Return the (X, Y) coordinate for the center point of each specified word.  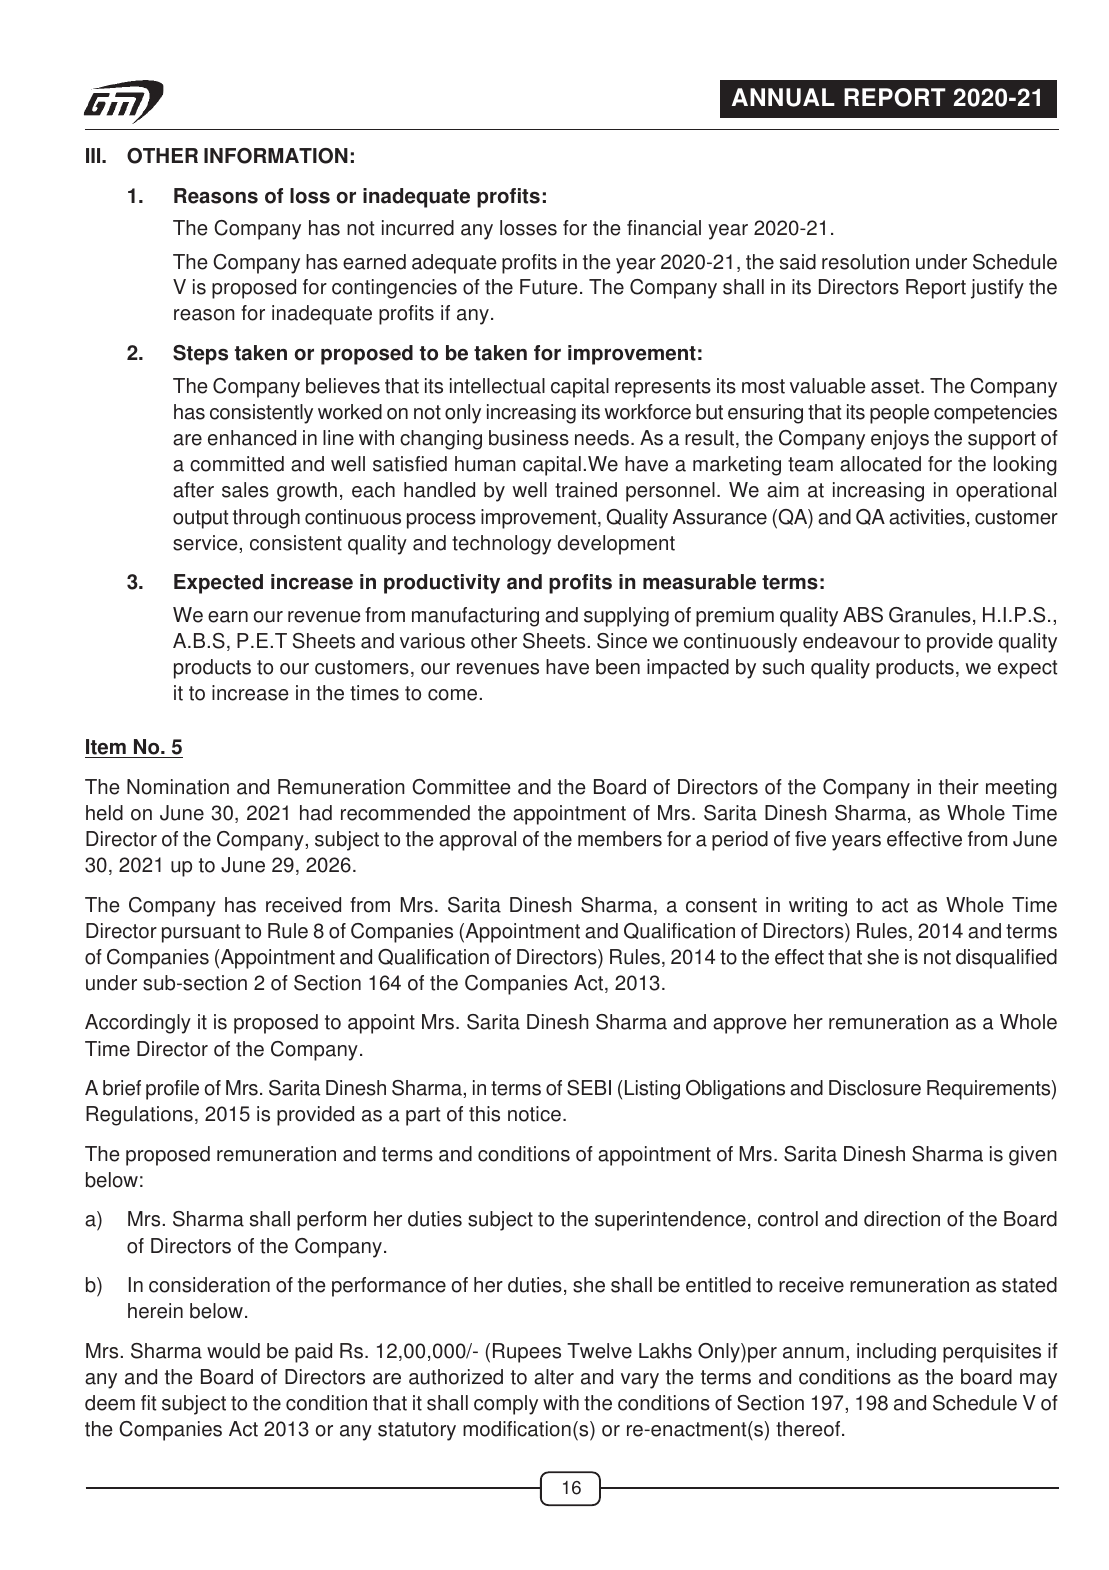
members (620, 839)
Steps (200, 355)
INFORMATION (276, 156)
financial (664, 228)
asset (896, 386)
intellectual (497, 386)
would (233, 1351)
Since (622, 641)
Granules (930, 615)
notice (534, 1114)
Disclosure (875, 1088)
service (205, 543)
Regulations (139, 1116)
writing (818, 907)
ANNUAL (783, 97)
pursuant (201, 933)
